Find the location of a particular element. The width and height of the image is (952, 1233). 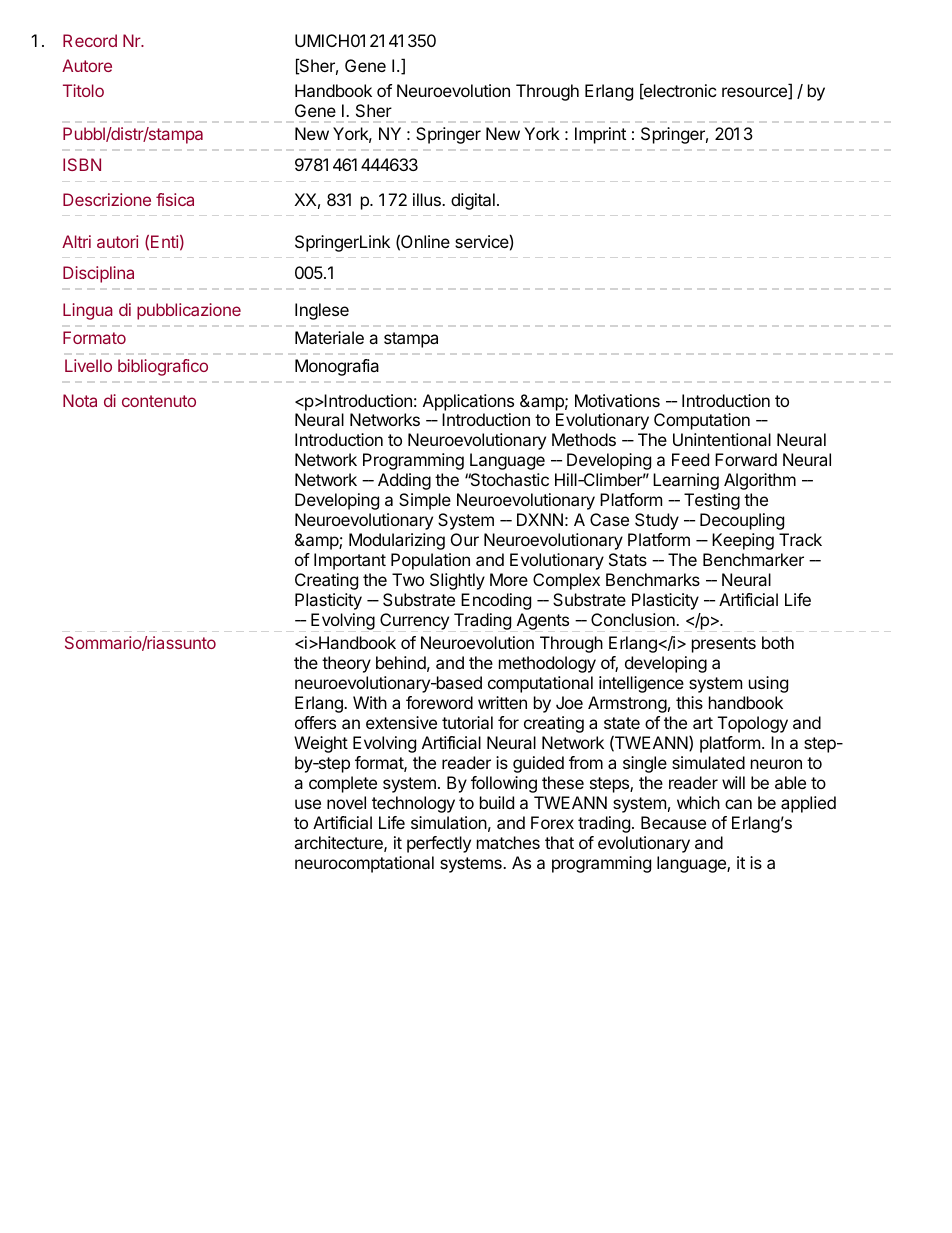

Forward is located at coordinates (746, 459).
